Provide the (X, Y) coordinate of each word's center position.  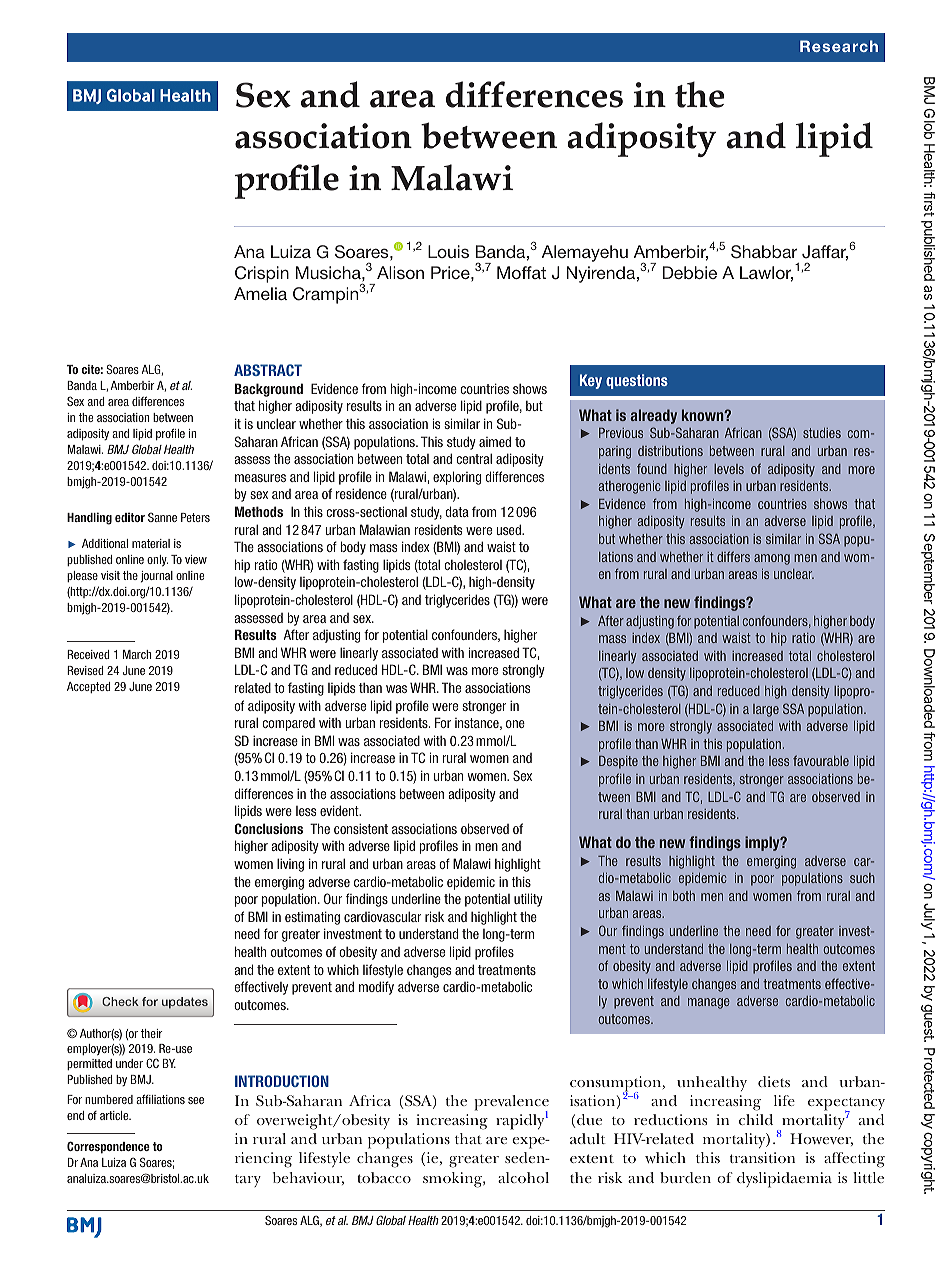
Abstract (268, 370)
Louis (448, 251)
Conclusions (268, 828)
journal (157, 577)
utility (528, 900)
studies (822, 433)
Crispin (262, 274)
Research (839, 46)
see (196, 1100)
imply (763, 843)
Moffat (521, 272)
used (510, 529)
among (772, 559)
